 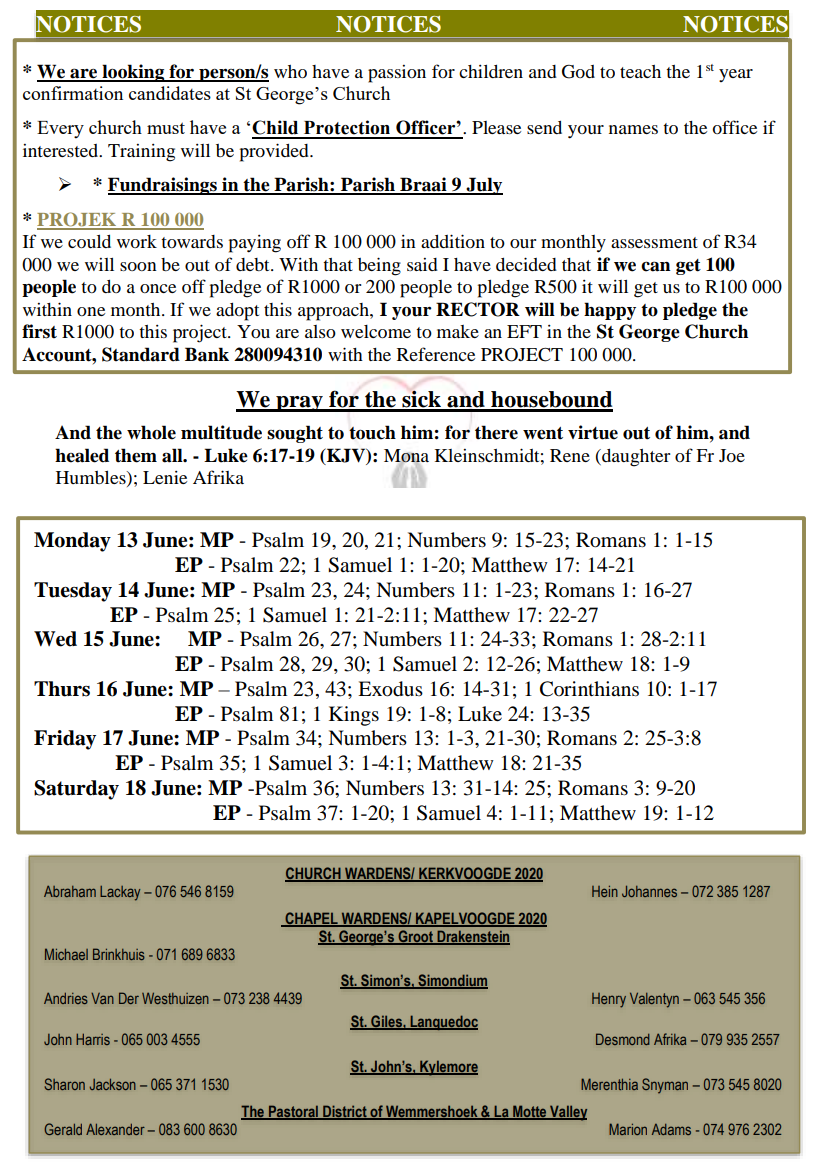 What do you see at coordinates (633, 129) in the image?
I see `names` at bounding box center [633, 129].
